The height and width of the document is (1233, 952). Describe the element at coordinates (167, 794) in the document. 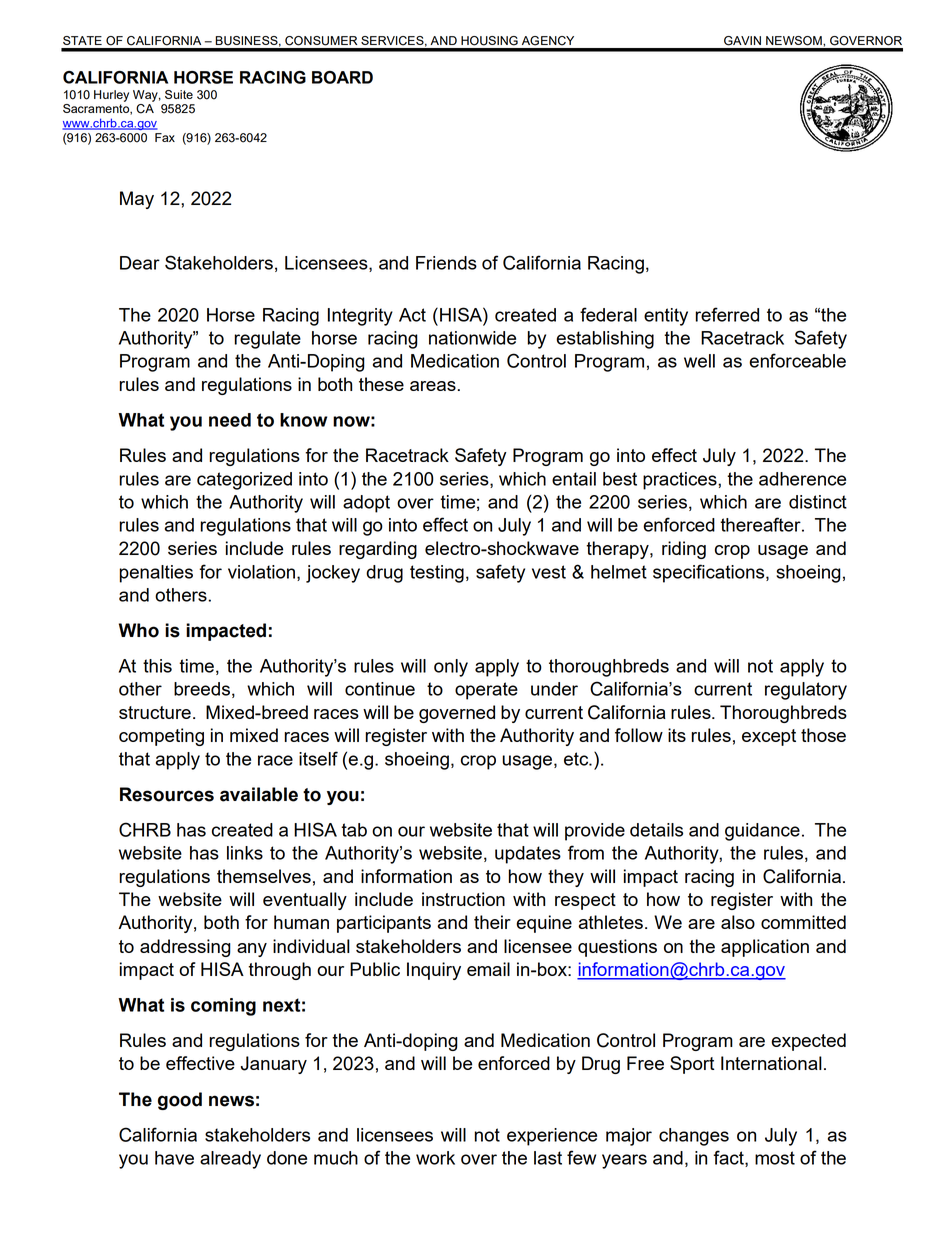

I see `Resources` at that location.
